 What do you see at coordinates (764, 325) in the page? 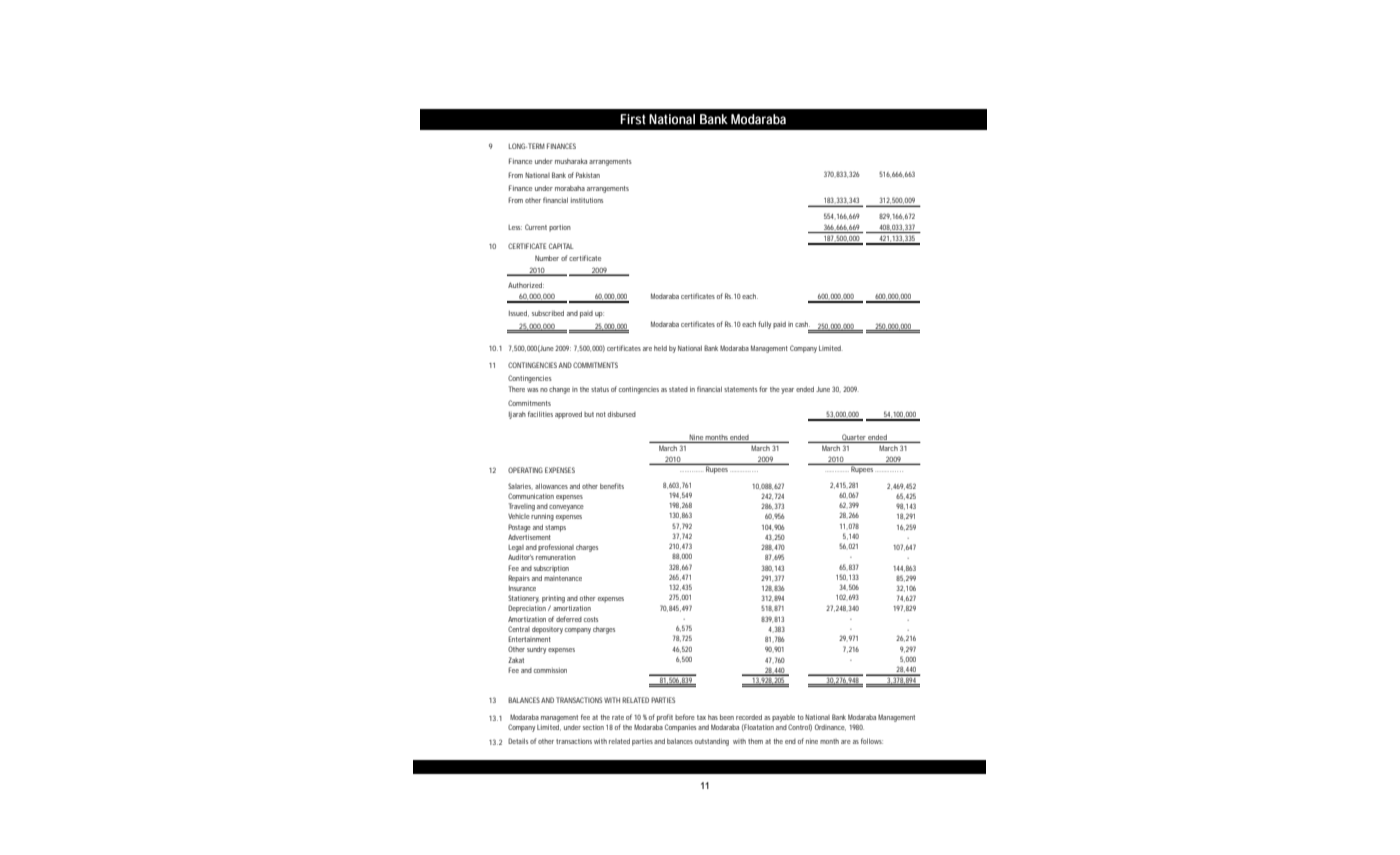
I see `fully` at bounding box center [764, 325].
